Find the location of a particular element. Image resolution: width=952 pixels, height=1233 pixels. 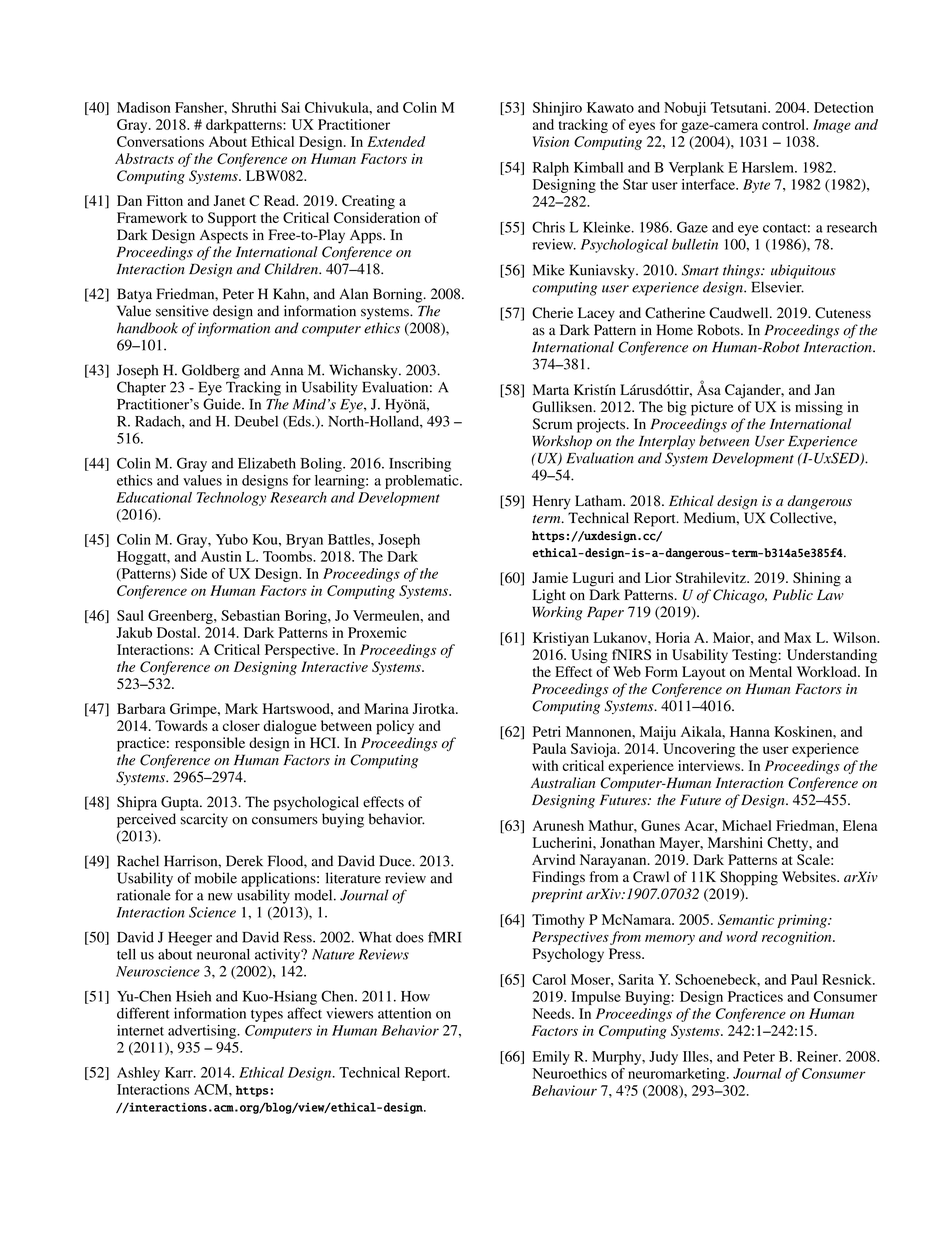

Emily is located at coordinates (551, 1058).
